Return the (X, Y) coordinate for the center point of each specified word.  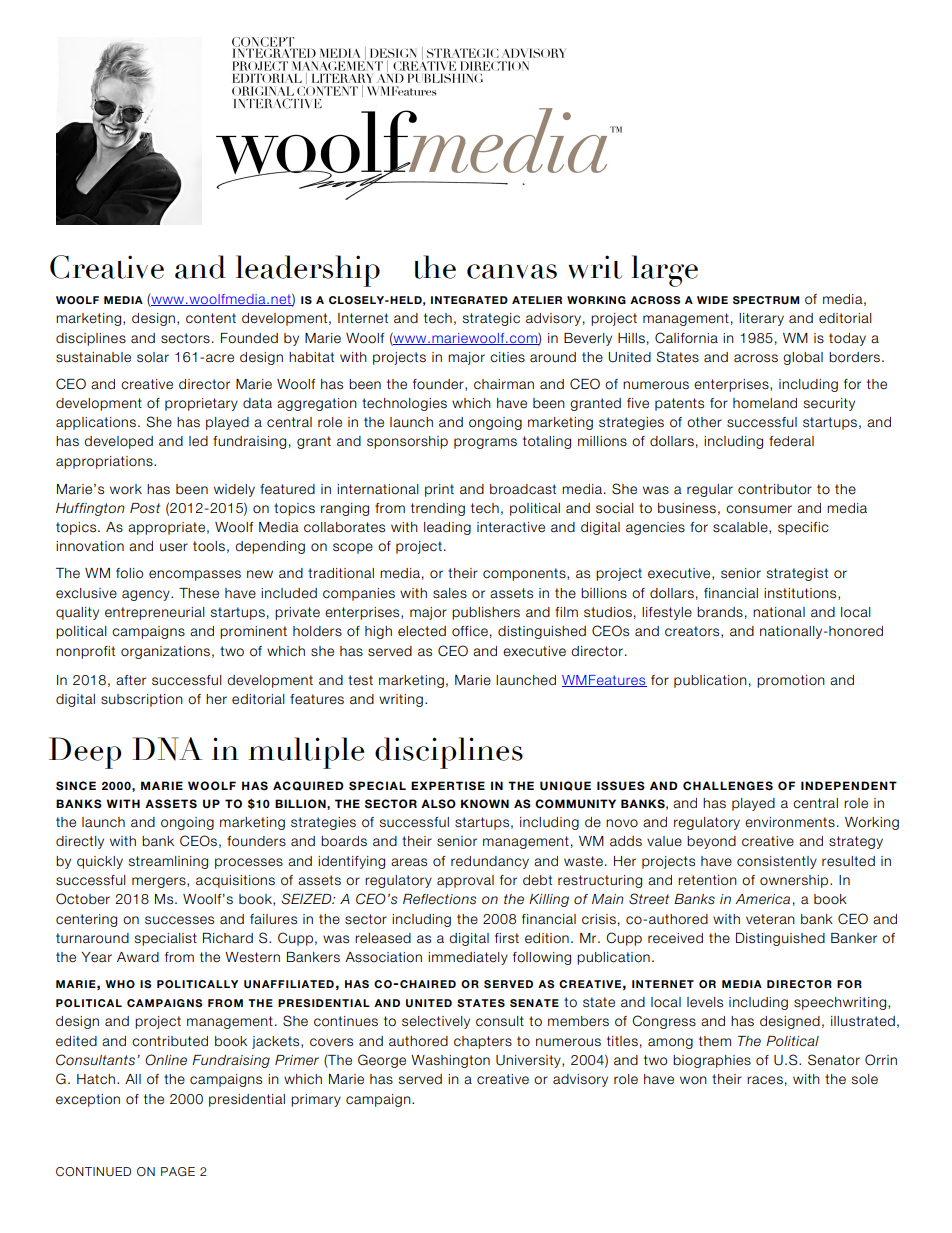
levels (705, 1002)
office (470, 631)
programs (485, 443)
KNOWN (485, 804)
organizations (165, 652)
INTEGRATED (469, 300)
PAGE (178, 1171)
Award (138, 957)
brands (720, 612)
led (198, 441)
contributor (775, 489)
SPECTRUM (766, 300)
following (542, 958)
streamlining (168, 862)
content (211, 318)
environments (790, 822)
